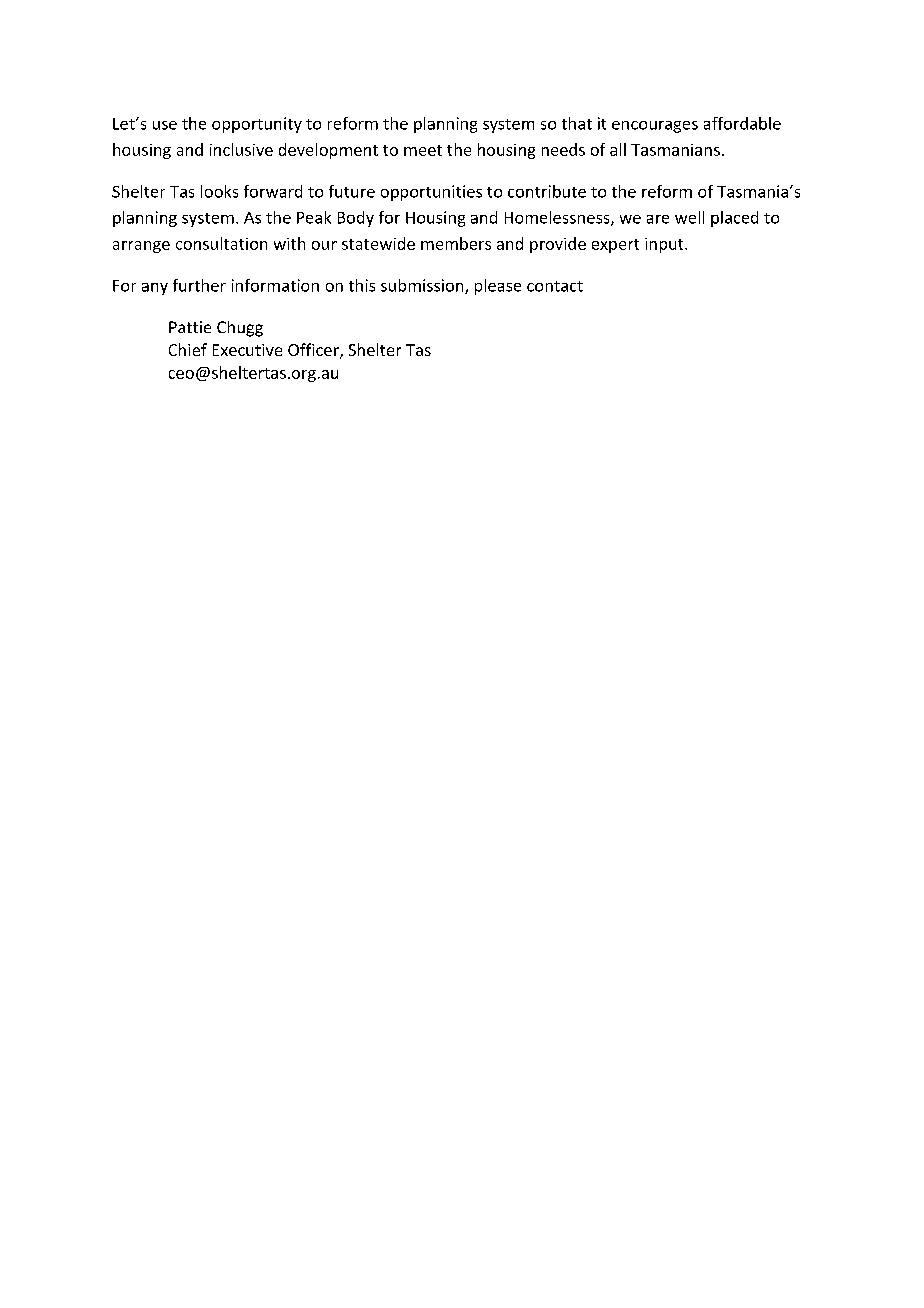 Image resolution: width=924 pixels, height=1308 pixels. Describe the element at coordinates (665, 245) in the screenshot. I see `input` at that location.
